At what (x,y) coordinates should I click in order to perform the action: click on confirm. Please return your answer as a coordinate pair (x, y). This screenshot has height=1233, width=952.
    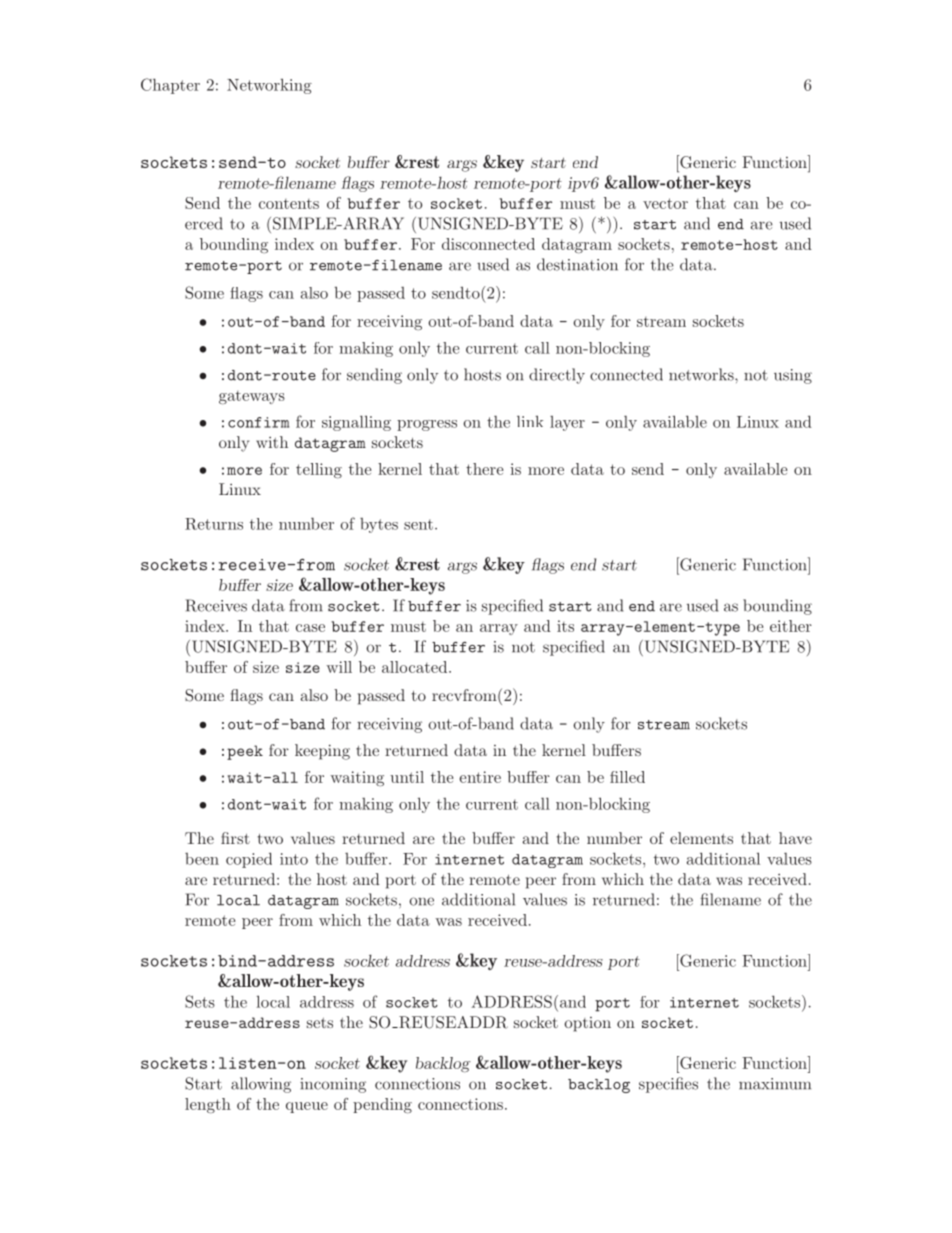
    Looking at the image, I should click on (258, 422).
